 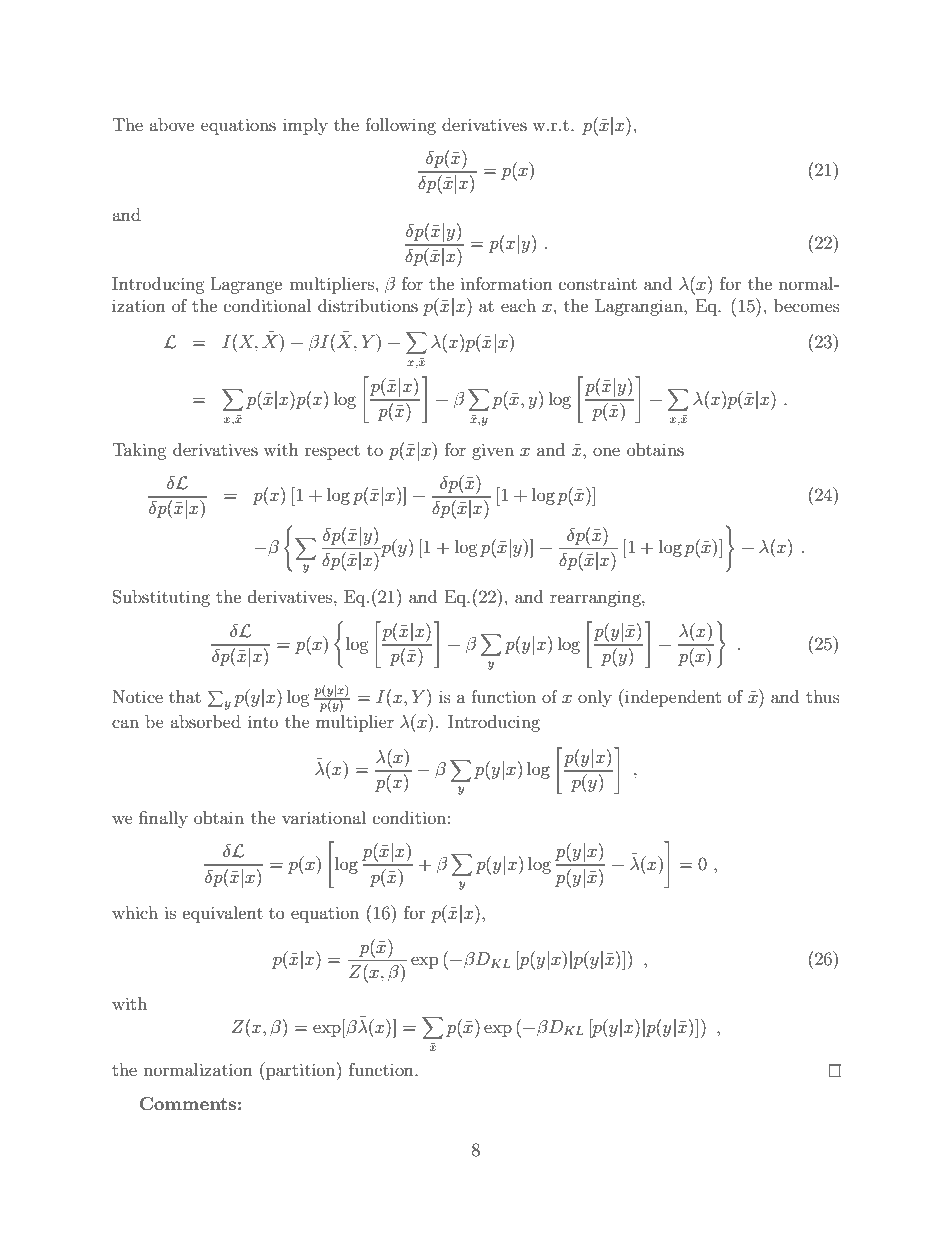 What do you see at coordinates (161, 598) in the screenshot?
I see `Substituting` at bounding box center [161, 598].
